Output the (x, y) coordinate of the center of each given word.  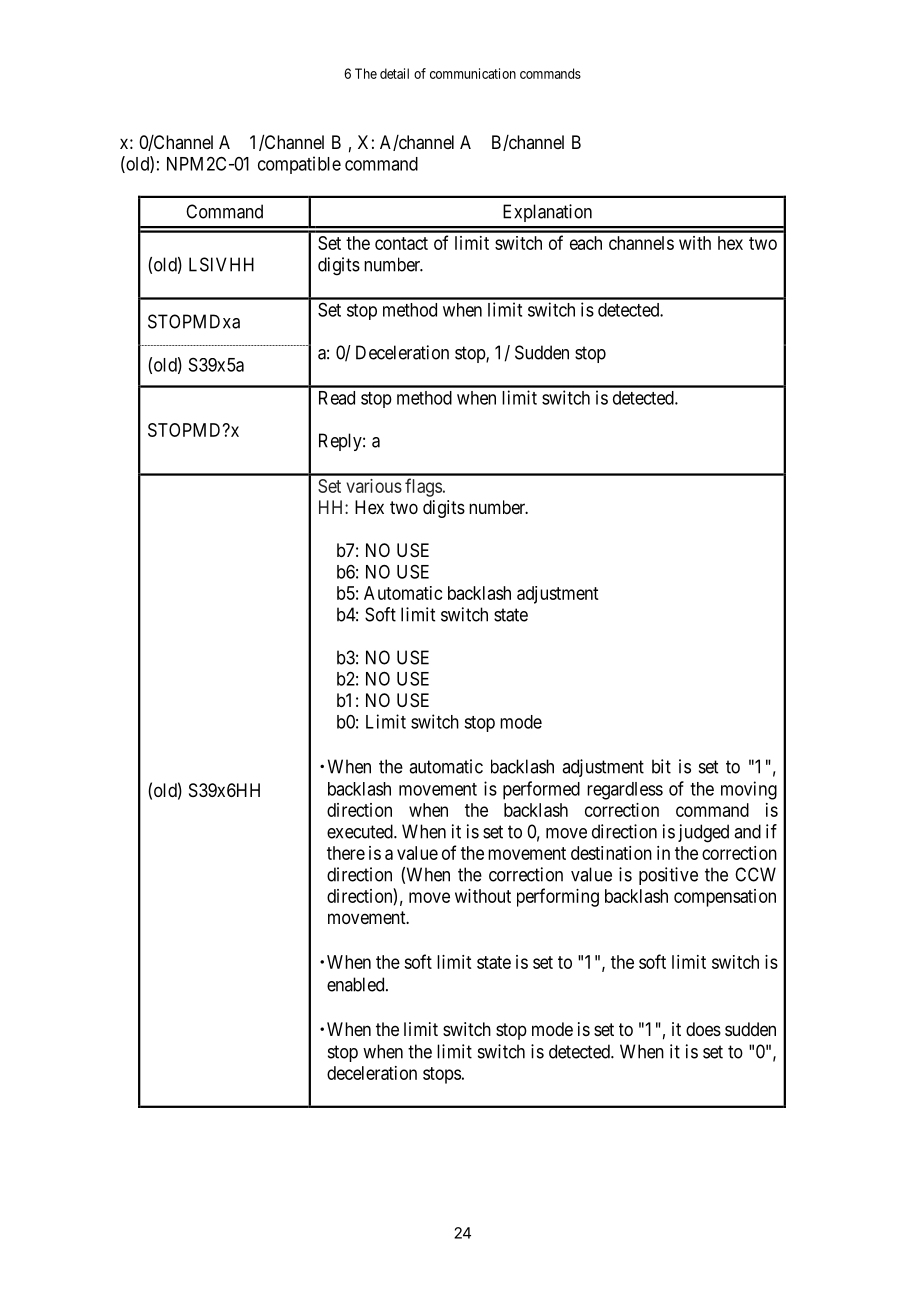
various (374, 486)
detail (394, 73)
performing (558, 897)
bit (661, 766)
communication (473, 73)
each (586, 243)
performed (541, 790)
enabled (357, 984)
